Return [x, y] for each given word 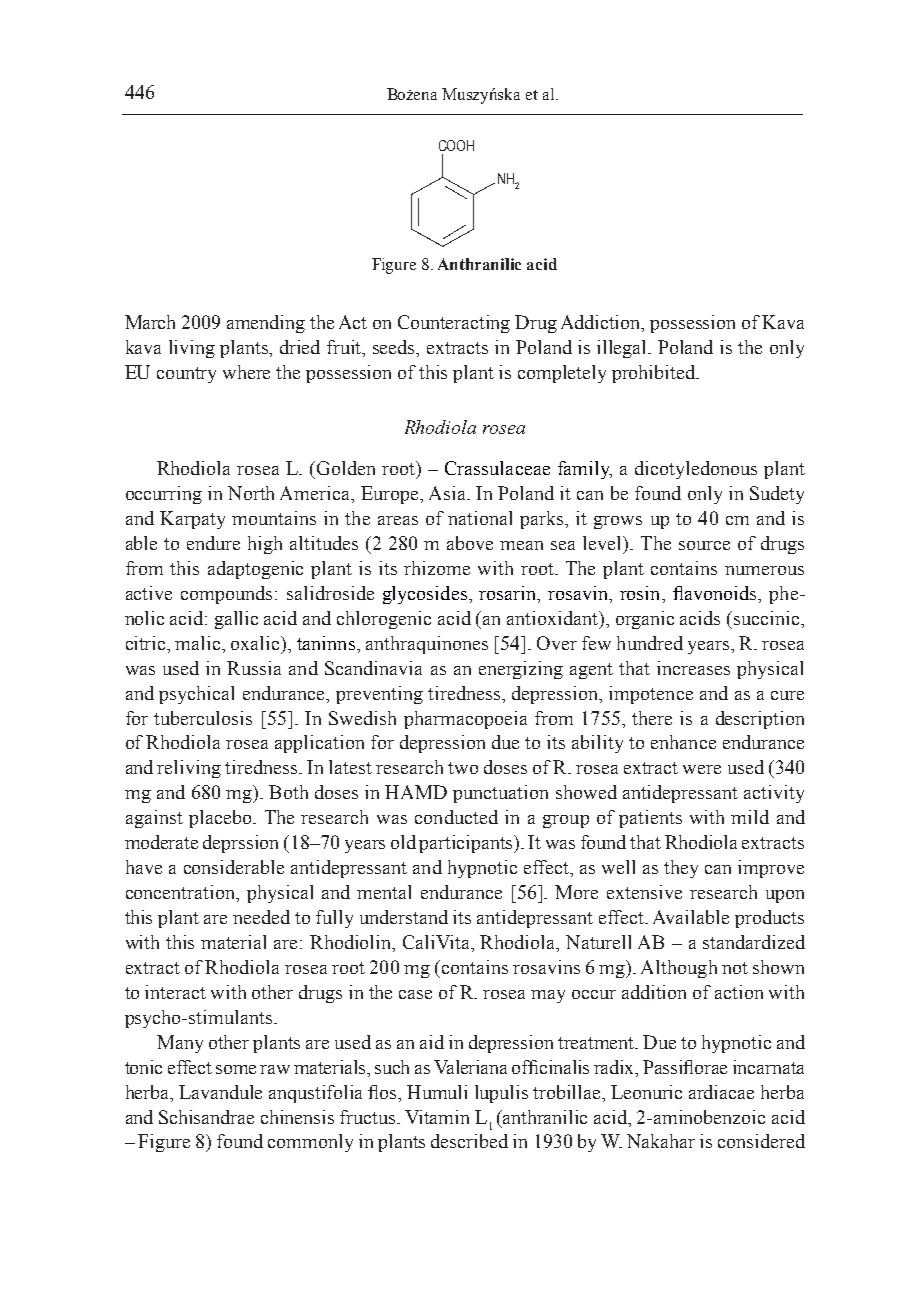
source [704, 545]
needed [261, 917]
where [246, 372]
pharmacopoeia [465, 720]
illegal [623, 349]
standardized [754, 942]
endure [213, 543]
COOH [456, 145]
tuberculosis [203, 718]
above [470, 543]
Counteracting [454, 324]
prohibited [655, 374]
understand [404, 917]
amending [266, 324]
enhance [683, 742]
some [236, 1069]
